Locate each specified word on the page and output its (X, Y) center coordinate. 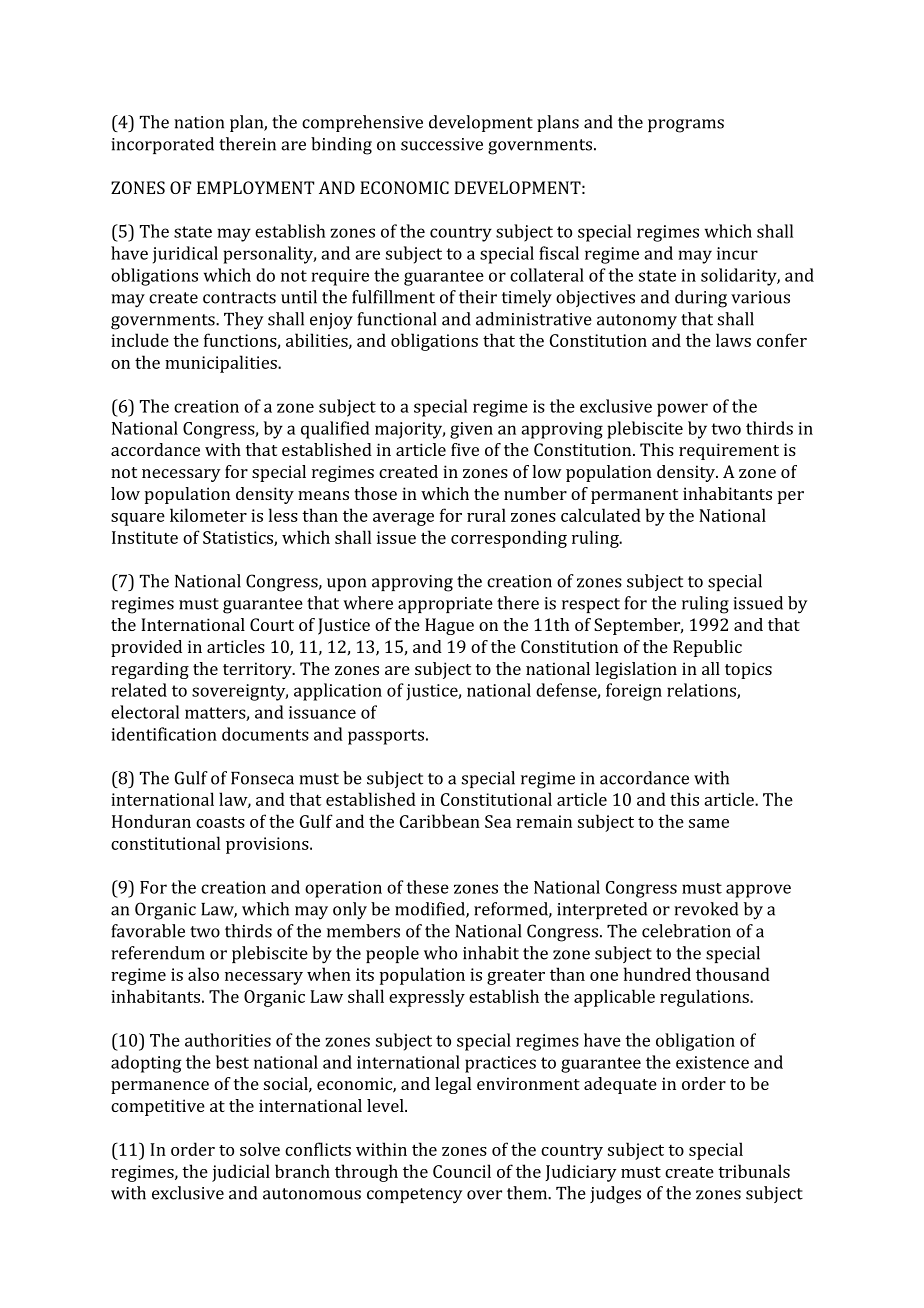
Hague (449, 626)
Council (462, 1171)
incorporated (162, 145)
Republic (707, 648)
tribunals (754, 1171)
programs (686, 126)
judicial (241, 1173)
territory (258, 670)
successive (442, 144)
